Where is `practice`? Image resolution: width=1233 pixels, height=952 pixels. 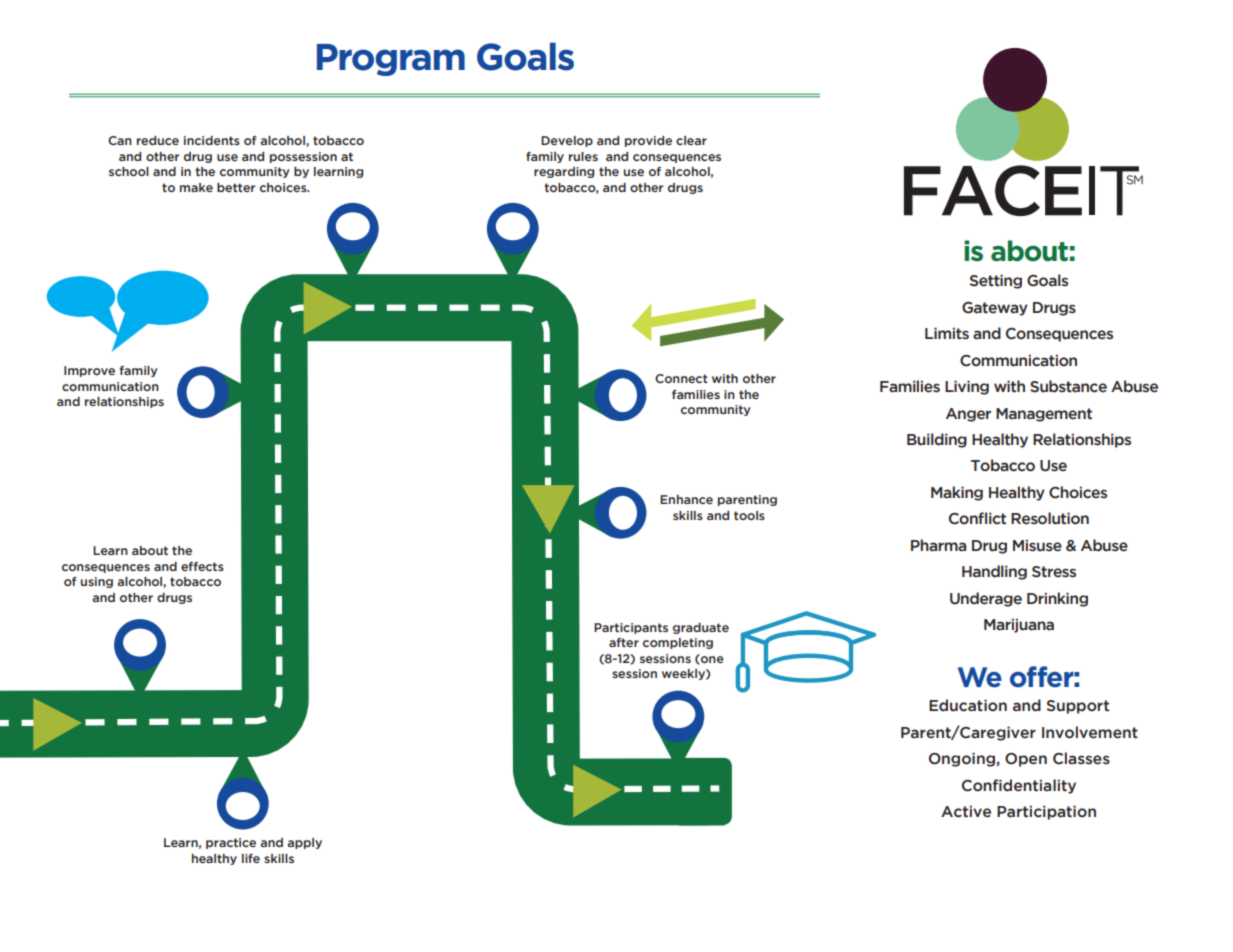 practice is located at coordinates (231, 843).
